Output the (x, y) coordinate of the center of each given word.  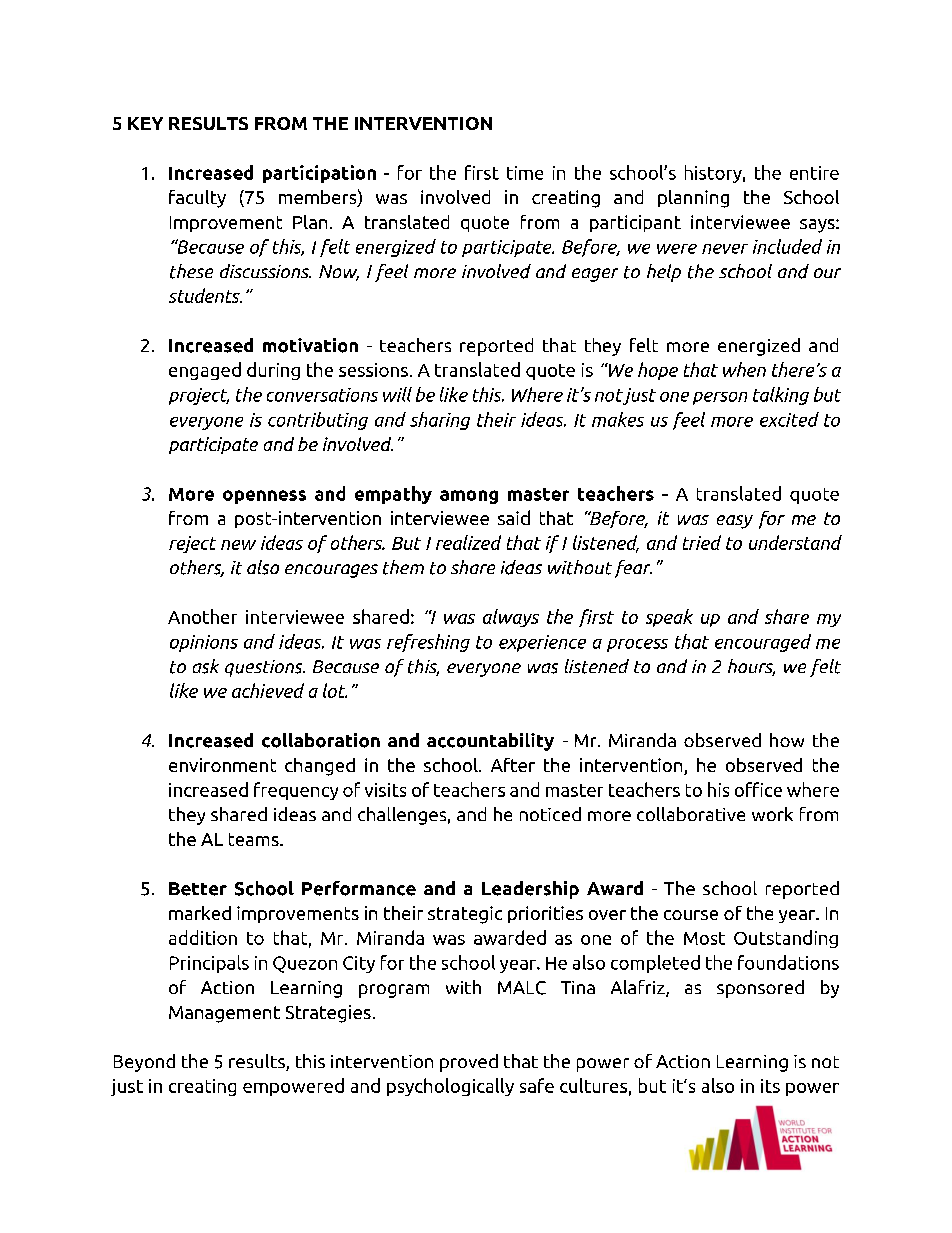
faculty (197, 199)
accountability (490, 742)
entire (814, 173)
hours (751, 667)
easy (735, 522)
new (238, 545)
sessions (373, 370)
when (744, 369)
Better (198, 889)
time (525, 173)
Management (224, 1014)
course (691, 915)
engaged (205, 371)
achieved (268, 690)
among (469, 497)
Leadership (530, 890)
